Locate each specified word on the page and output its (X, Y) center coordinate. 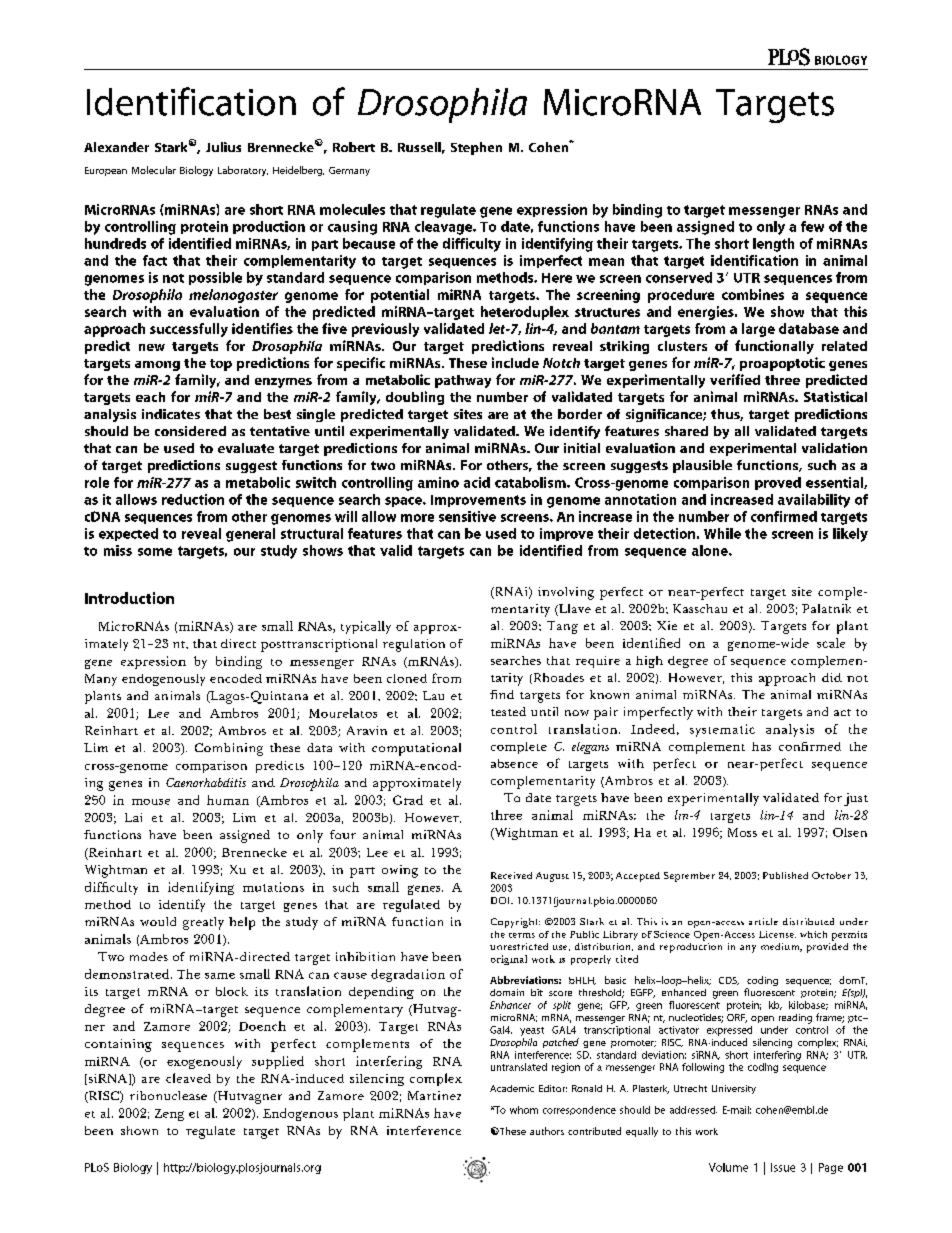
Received (511, 875)
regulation (414, 645)
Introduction (129, 598)
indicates (171, 414)
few (812, 226)
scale (831, 643)
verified (735, 379)
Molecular (154, 170)
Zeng (169, 1115)
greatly (203, 923)
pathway (463, 381)
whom (524, 1110)
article (763, 921)
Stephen (476, 148)
